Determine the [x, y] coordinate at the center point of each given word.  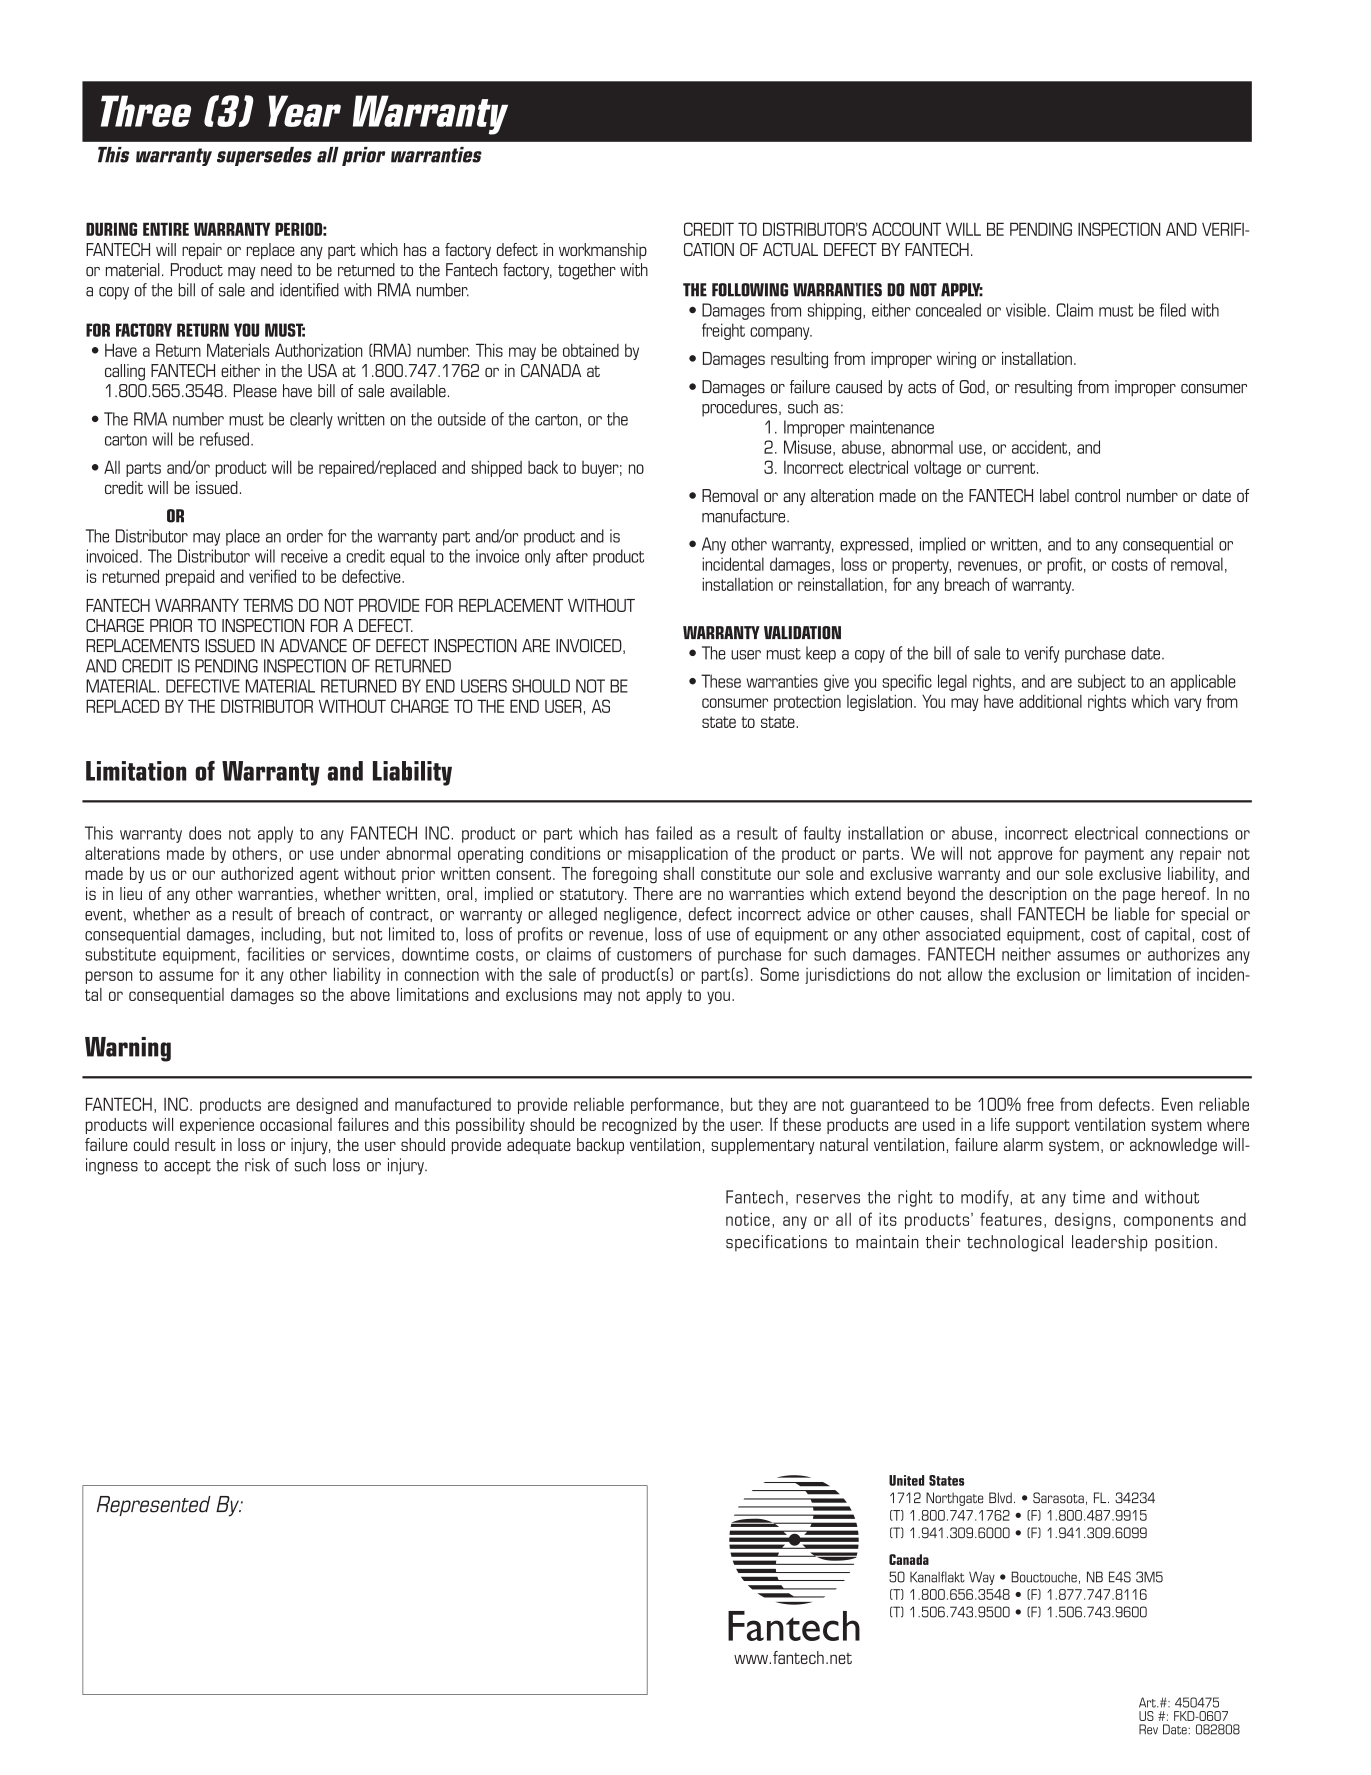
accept [187, 1167]
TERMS [268, 605]
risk [257, 1165]
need [276, 270]
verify [1042, 654]
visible [1026, 310]
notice [748, 1219]
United [906, 1480]
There [653, 893]
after [572, 556]
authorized [257, 873]
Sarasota [1058, 1498]
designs [1083, 1221]
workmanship [603, 251]
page [1139, 897]
